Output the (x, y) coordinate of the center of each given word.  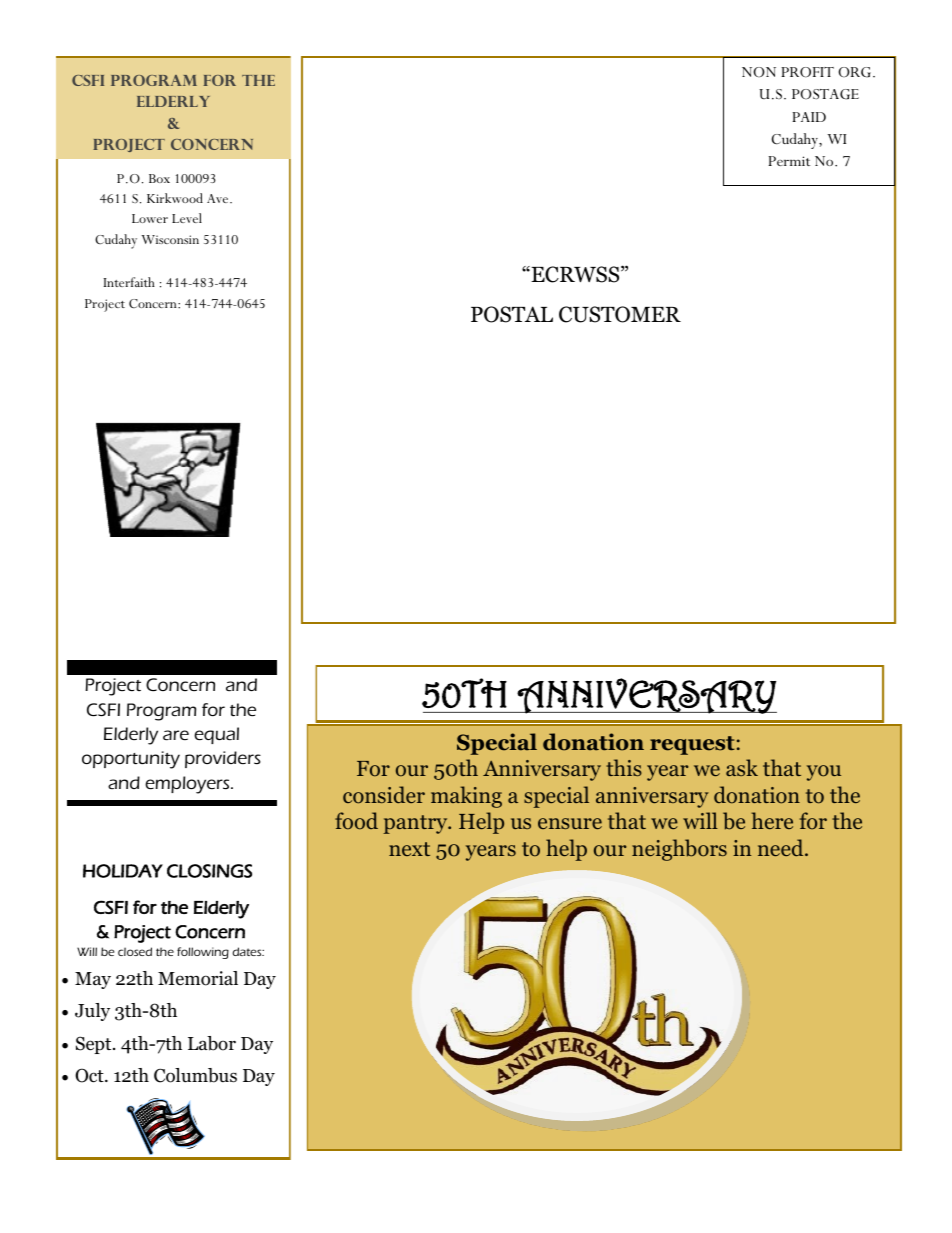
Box (159, 178)
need (782, 847)
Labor (212, 1043)
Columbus (195, 1075)
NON (759, 72)
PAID (809, 117)
